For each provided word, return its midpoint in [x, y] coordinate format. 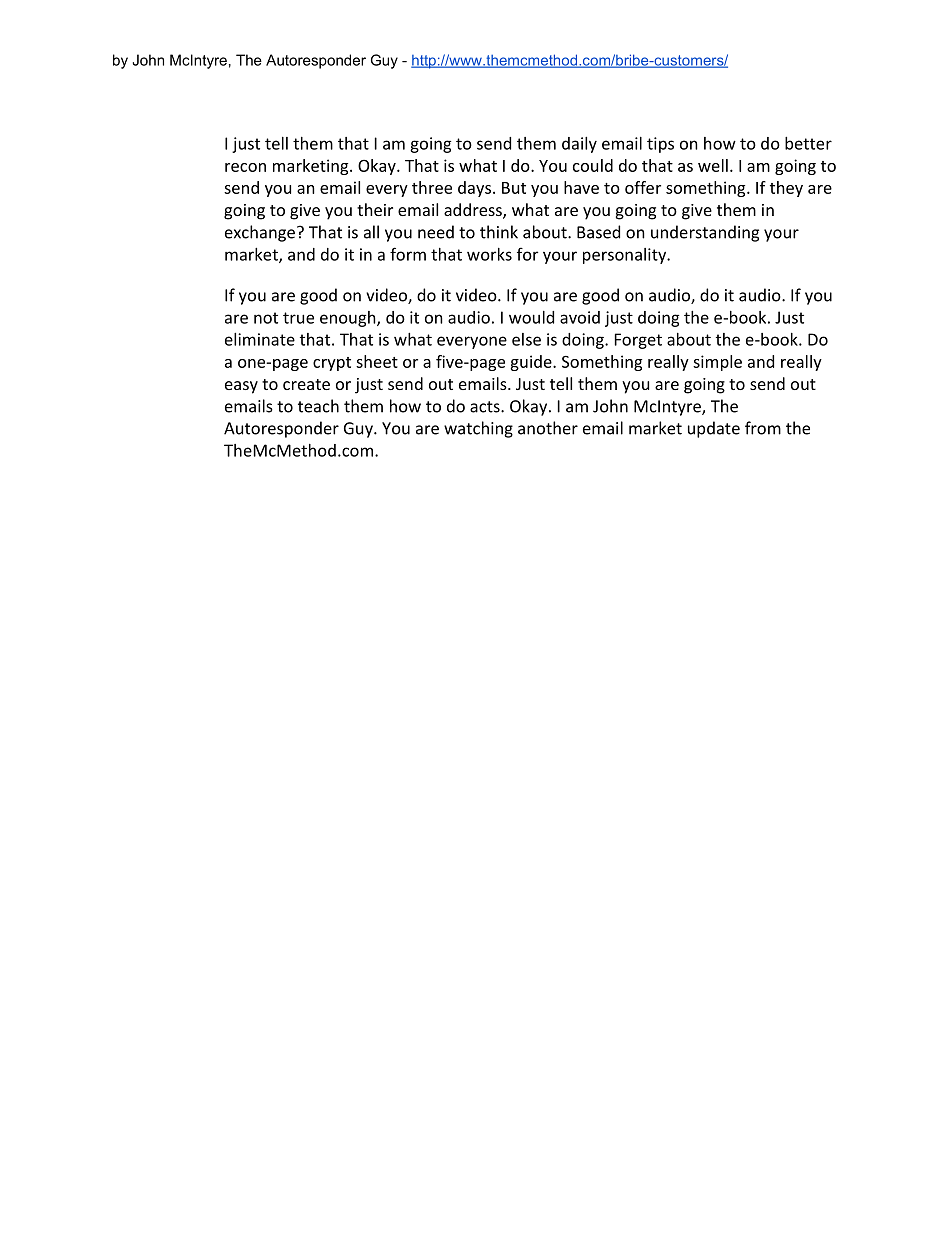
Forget [638, 341]
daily [579, 145]
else [526, 339]
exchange [260, 233]
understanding [705, 233]
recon [245, 167]
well [713, 165]
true [298, 318]
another [548, 428]
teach [318, 406]
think [499, 232]
